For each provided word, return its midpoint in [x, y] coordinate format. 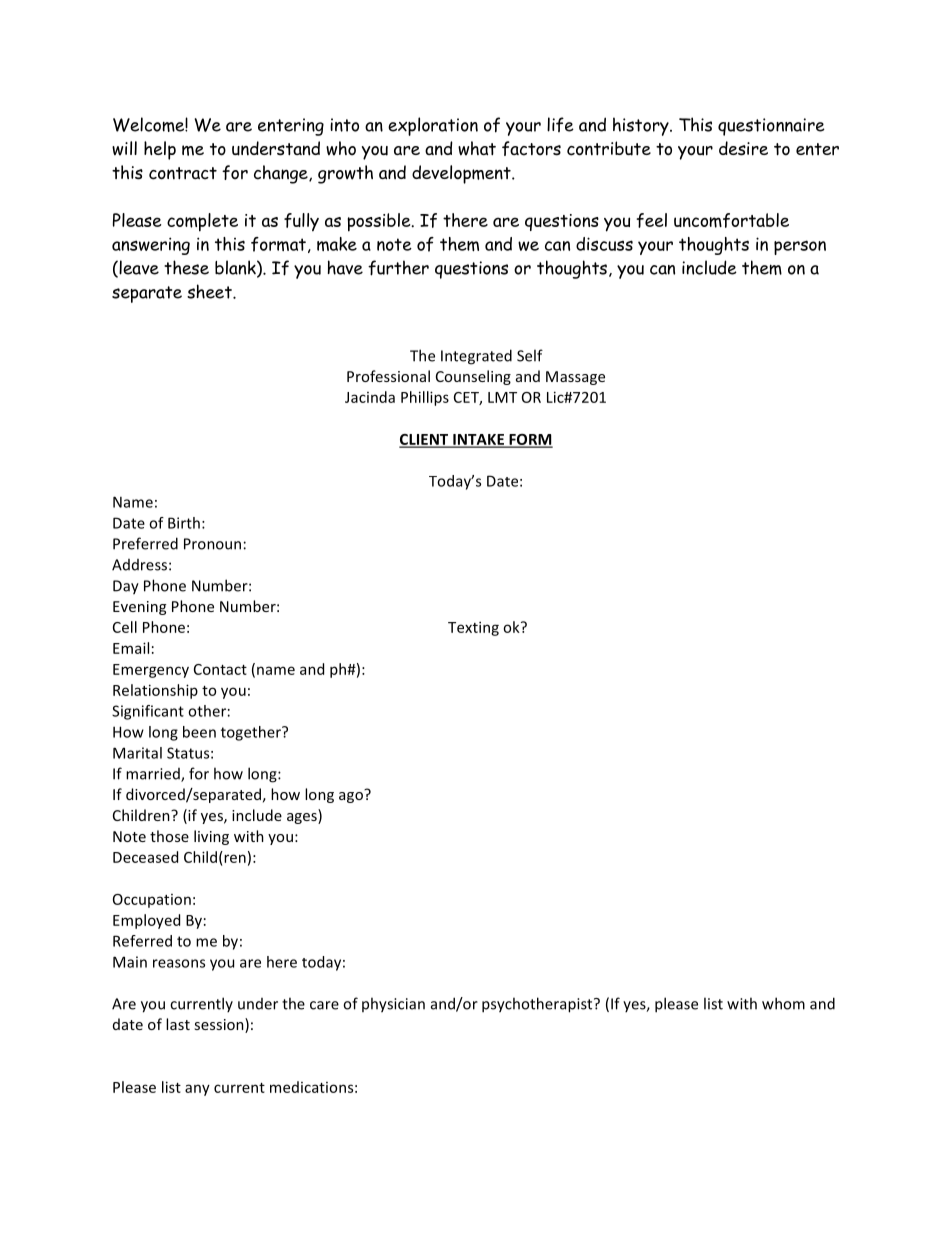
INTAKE [478, 440]
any [197, 1090]
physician [393, 1005]
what [477, 148]
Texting [473, 628]
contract [183, 173]
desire [743, 148]
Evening [139, 608]
